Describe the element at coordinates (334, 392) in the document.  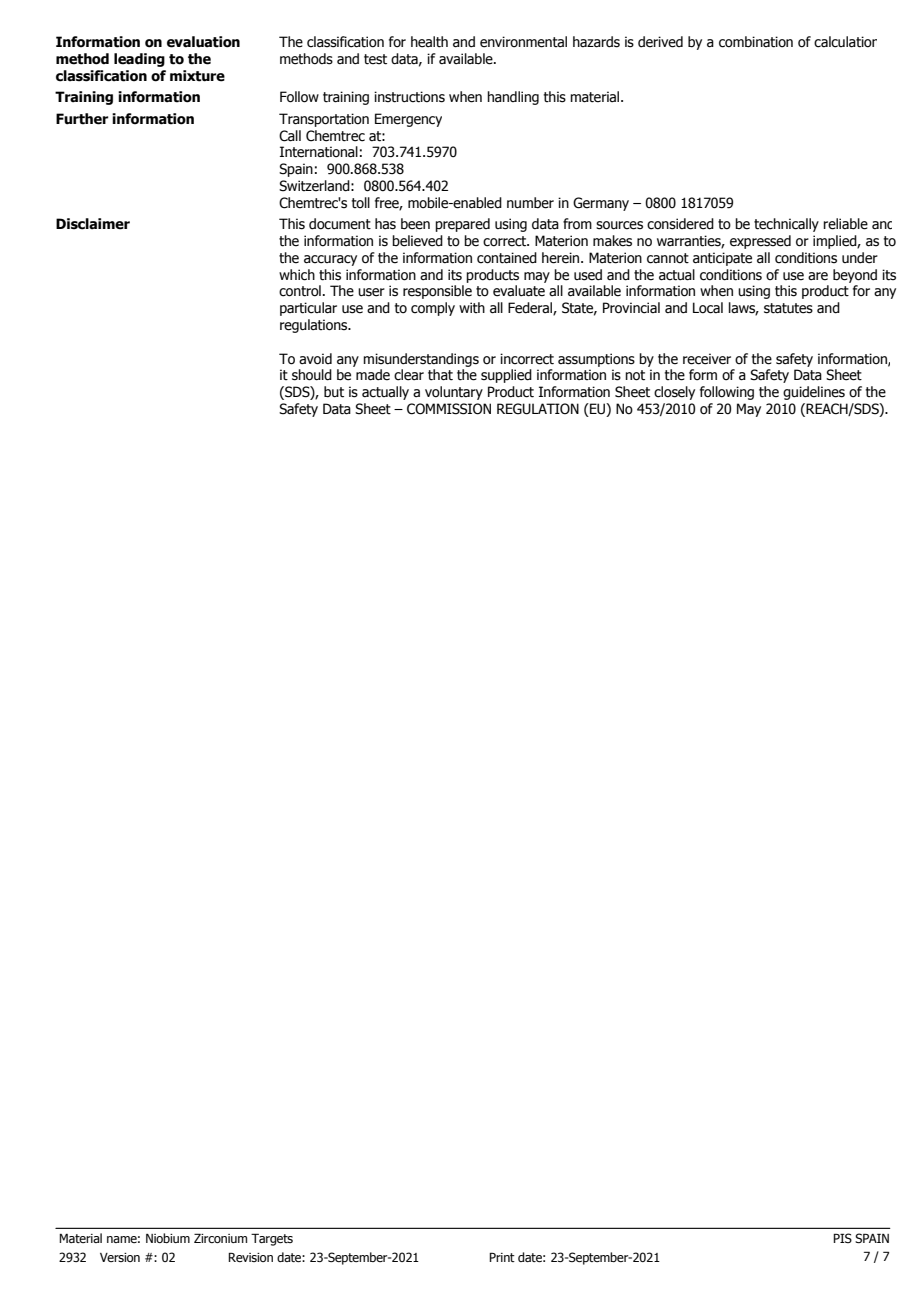
I see `but` at that location.
